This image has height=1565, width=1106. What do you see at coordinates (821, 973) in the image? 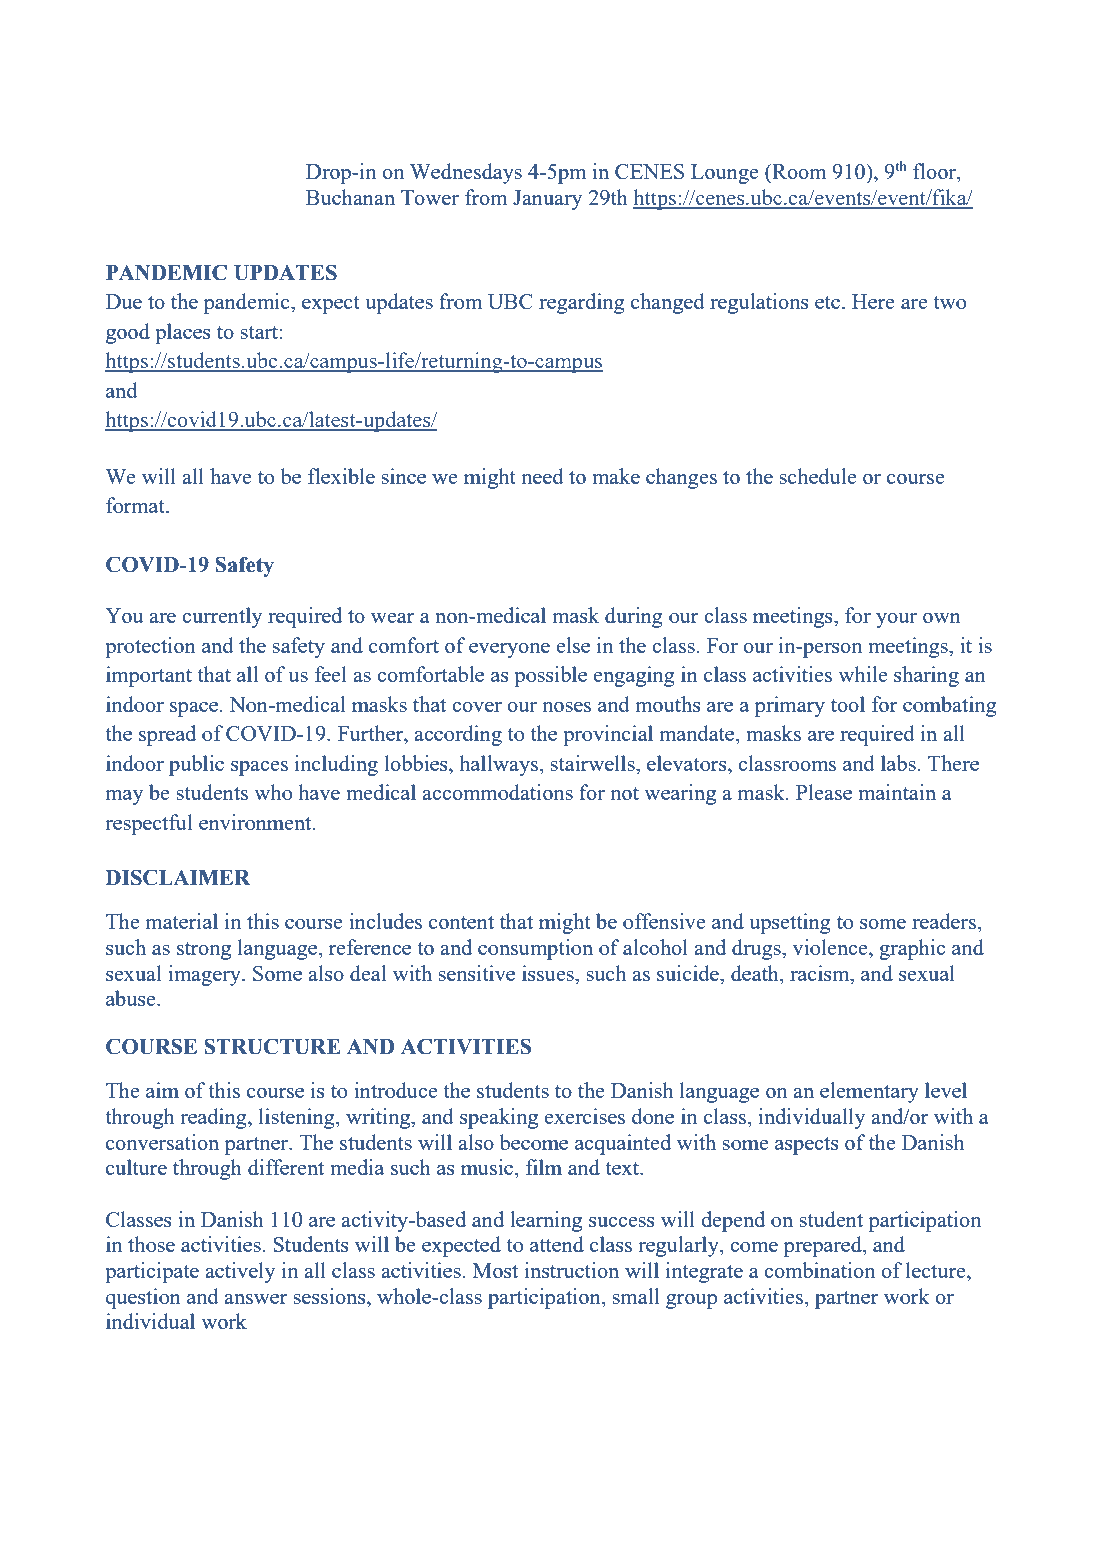
I see `racism` at bounding box center [821, 973].
